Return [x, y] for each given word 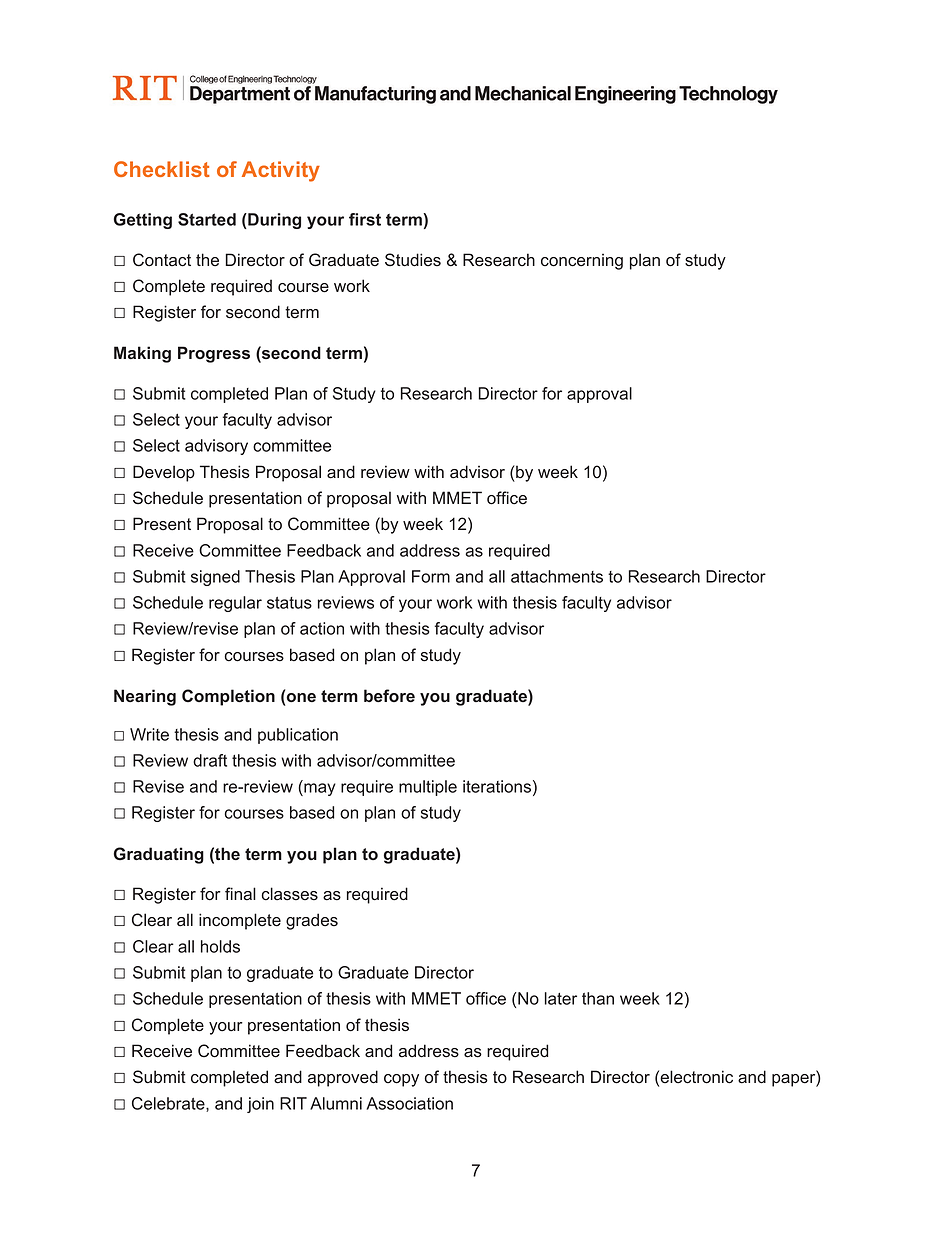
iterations [497, 786]
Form [431, 576]
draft [210, 760]
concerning [582, 262]
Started [207, 219]
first [365, 219]
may [319, 789]
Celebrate [169, 1104]
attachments [557, 576]
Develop [164, 473]
